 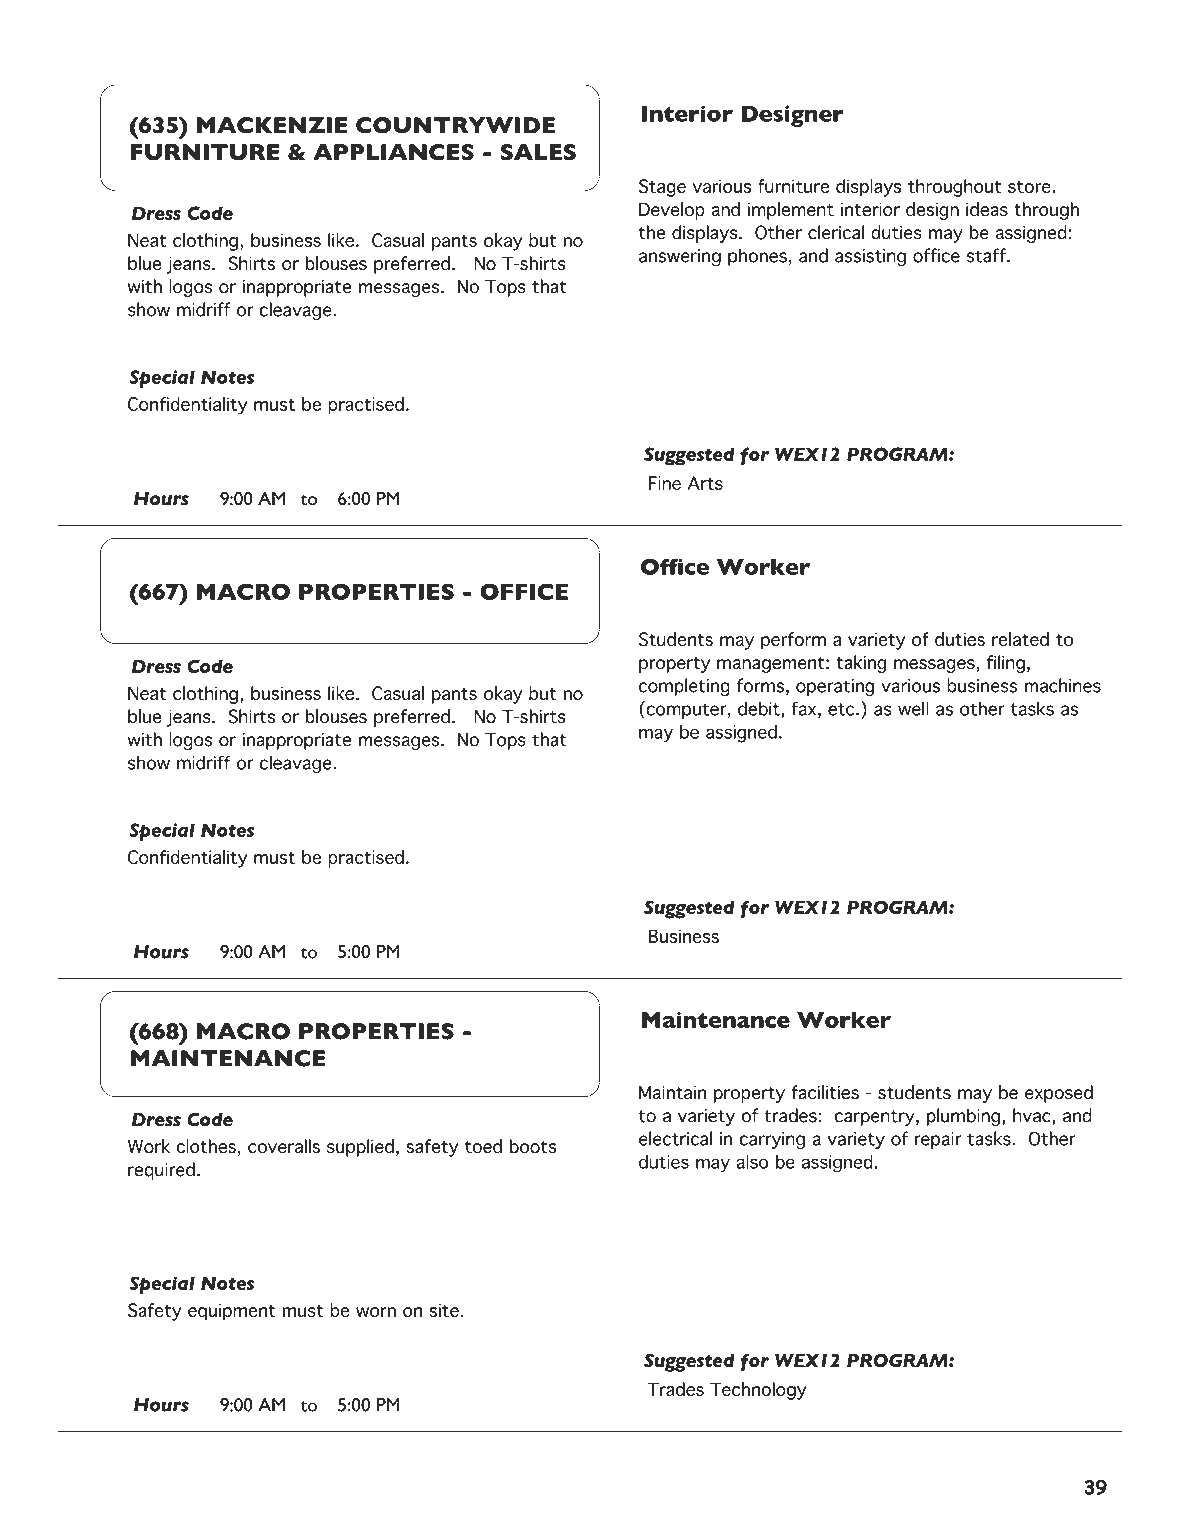 What do you see at coordinates (684, 687) in the page?
I see `completing` at bounding box center [684, 687].
